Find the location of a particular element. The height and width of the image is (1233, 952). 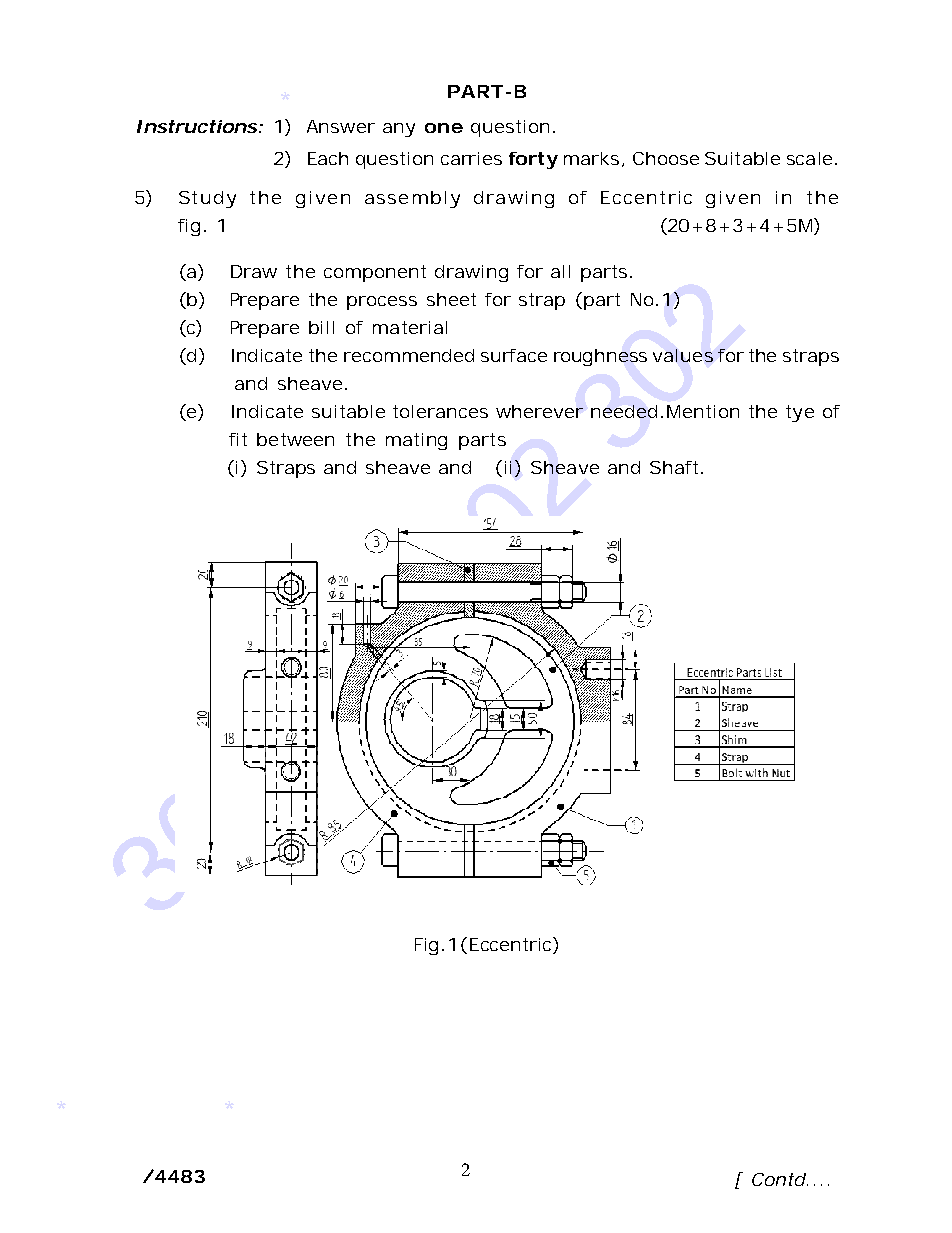

tye is located at coordinates (800, 413).
